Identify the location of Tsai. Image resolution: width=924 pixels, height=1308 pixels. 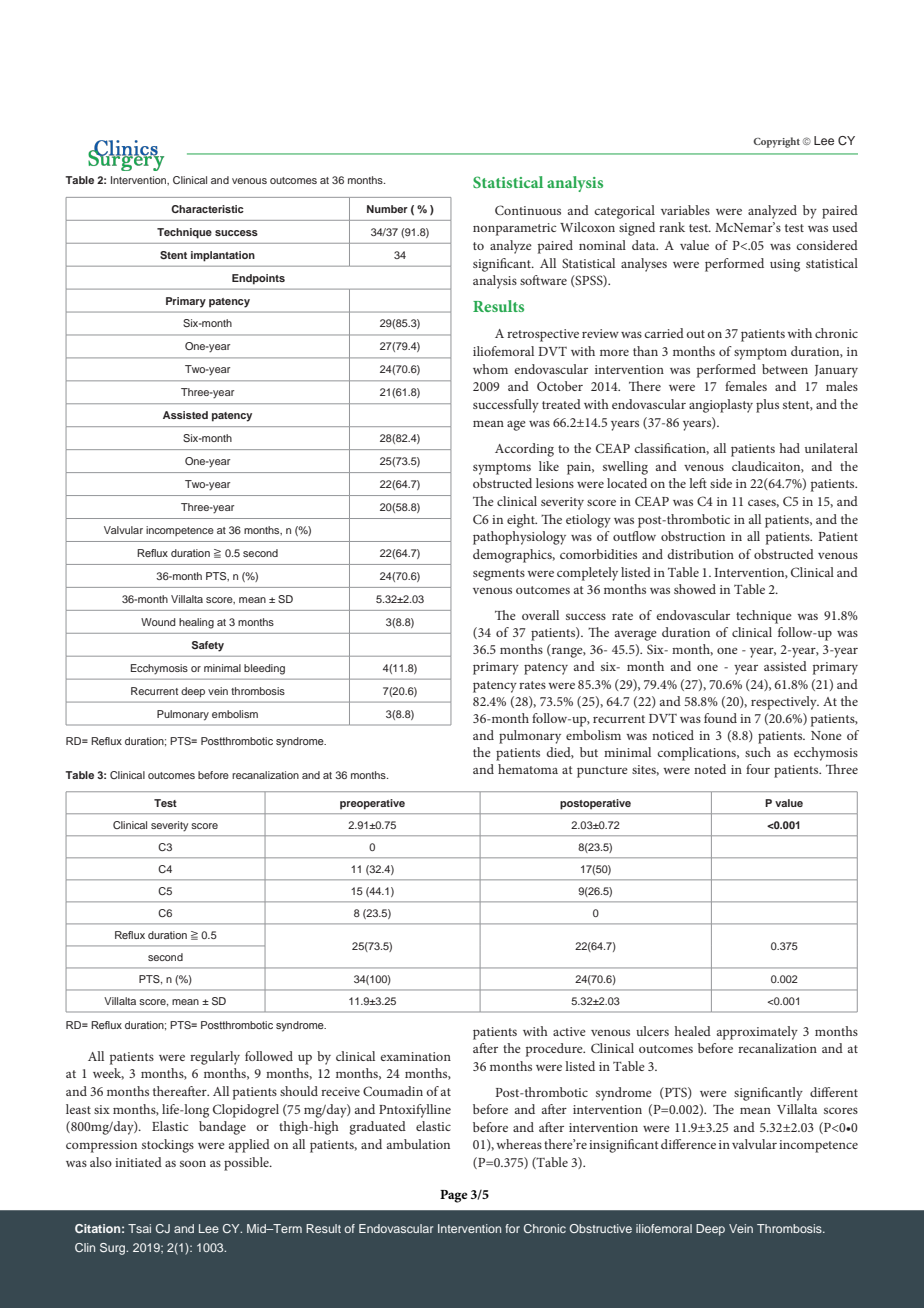
(139, 1228).
